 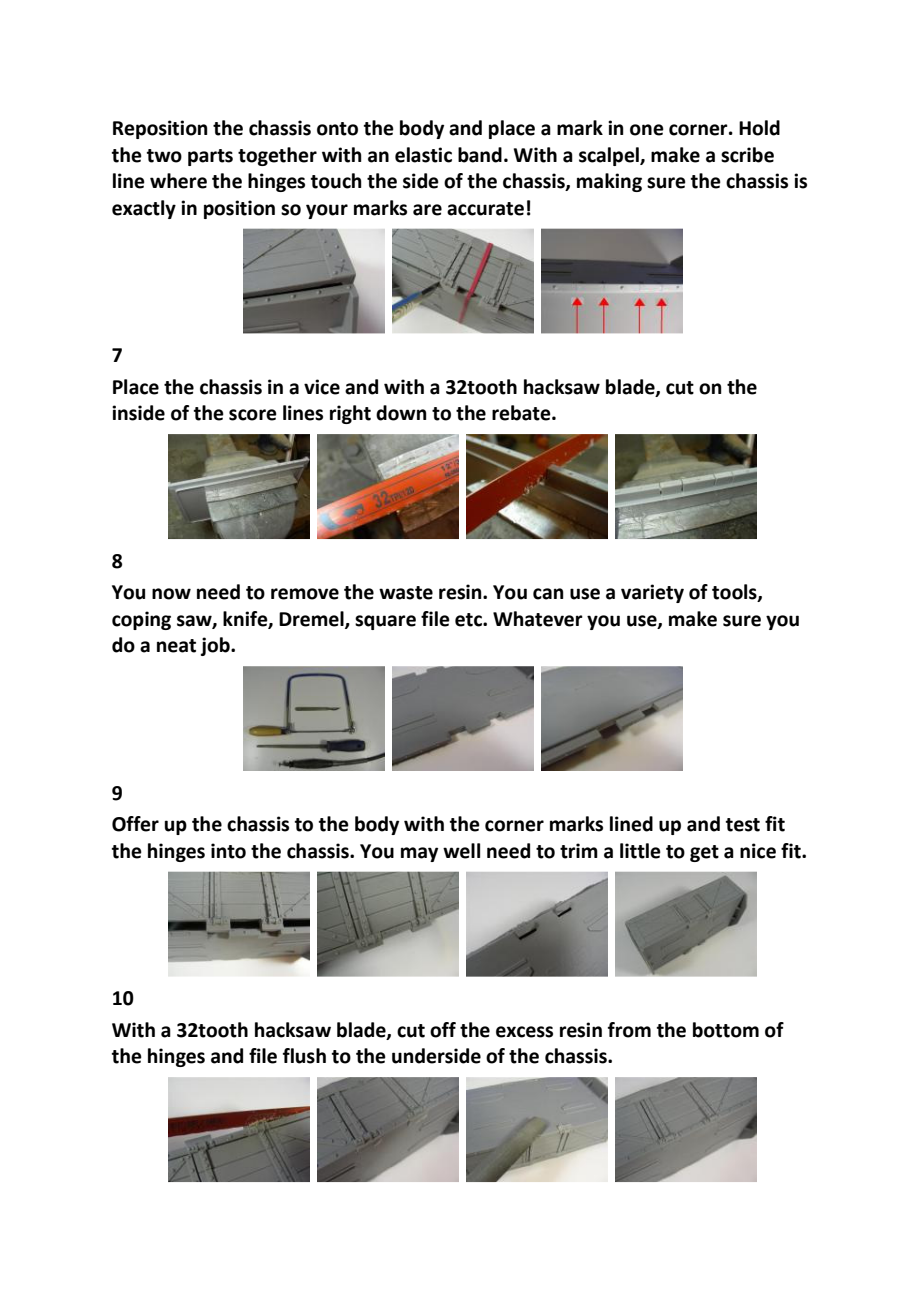 What do you see at coordinates (647, 130) in the document?
I see `one` at bounding box center [647, 130].
